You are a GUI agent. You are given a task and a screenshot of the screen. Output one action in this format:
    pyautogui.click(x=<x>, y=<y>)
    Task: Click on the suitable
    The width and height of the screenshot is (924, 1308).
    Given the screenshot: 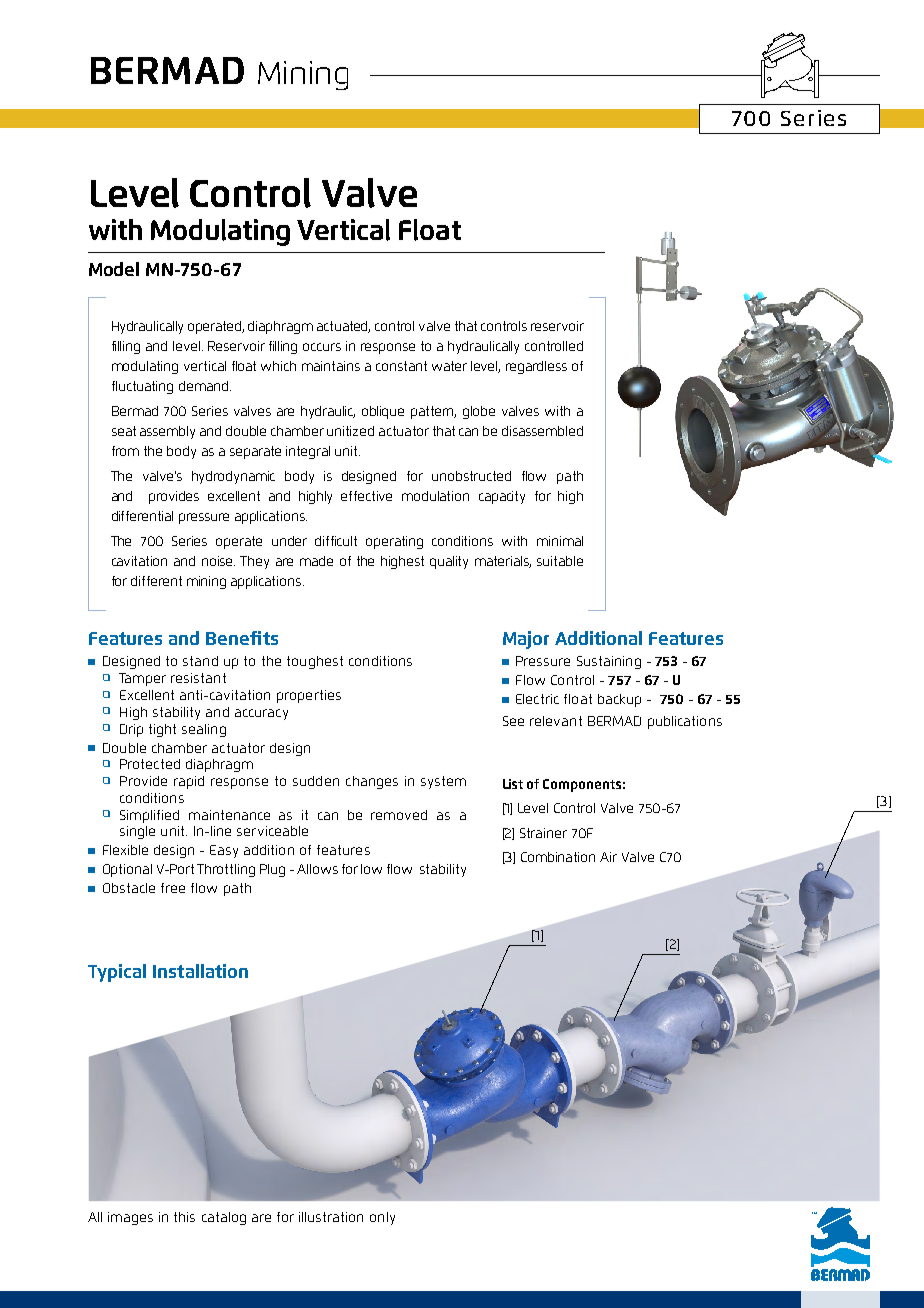 What is the action you would take?
    pyautogui.click(x=560, y=561)
